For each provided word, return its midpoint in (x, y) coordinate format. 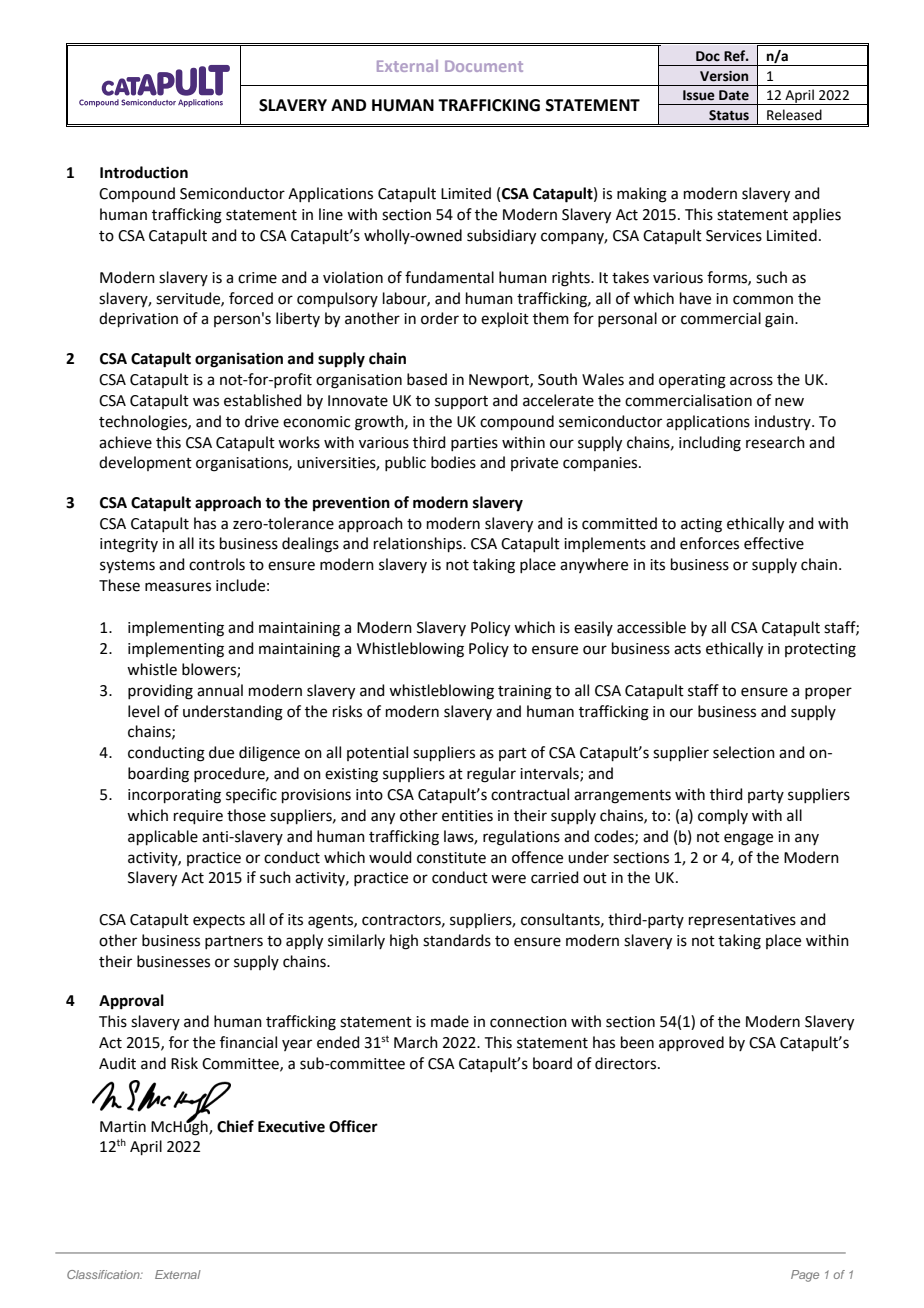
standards (457, 940)
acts (687, 649)
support (461, 402)
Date (734, 95)
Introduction (144, 172)
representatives (742, 921)
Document (484, 66)
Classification (104, 1274)
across (751, 381)
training (525, 692)
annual (220, 690)
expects (219, 921)
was (206, 402)
